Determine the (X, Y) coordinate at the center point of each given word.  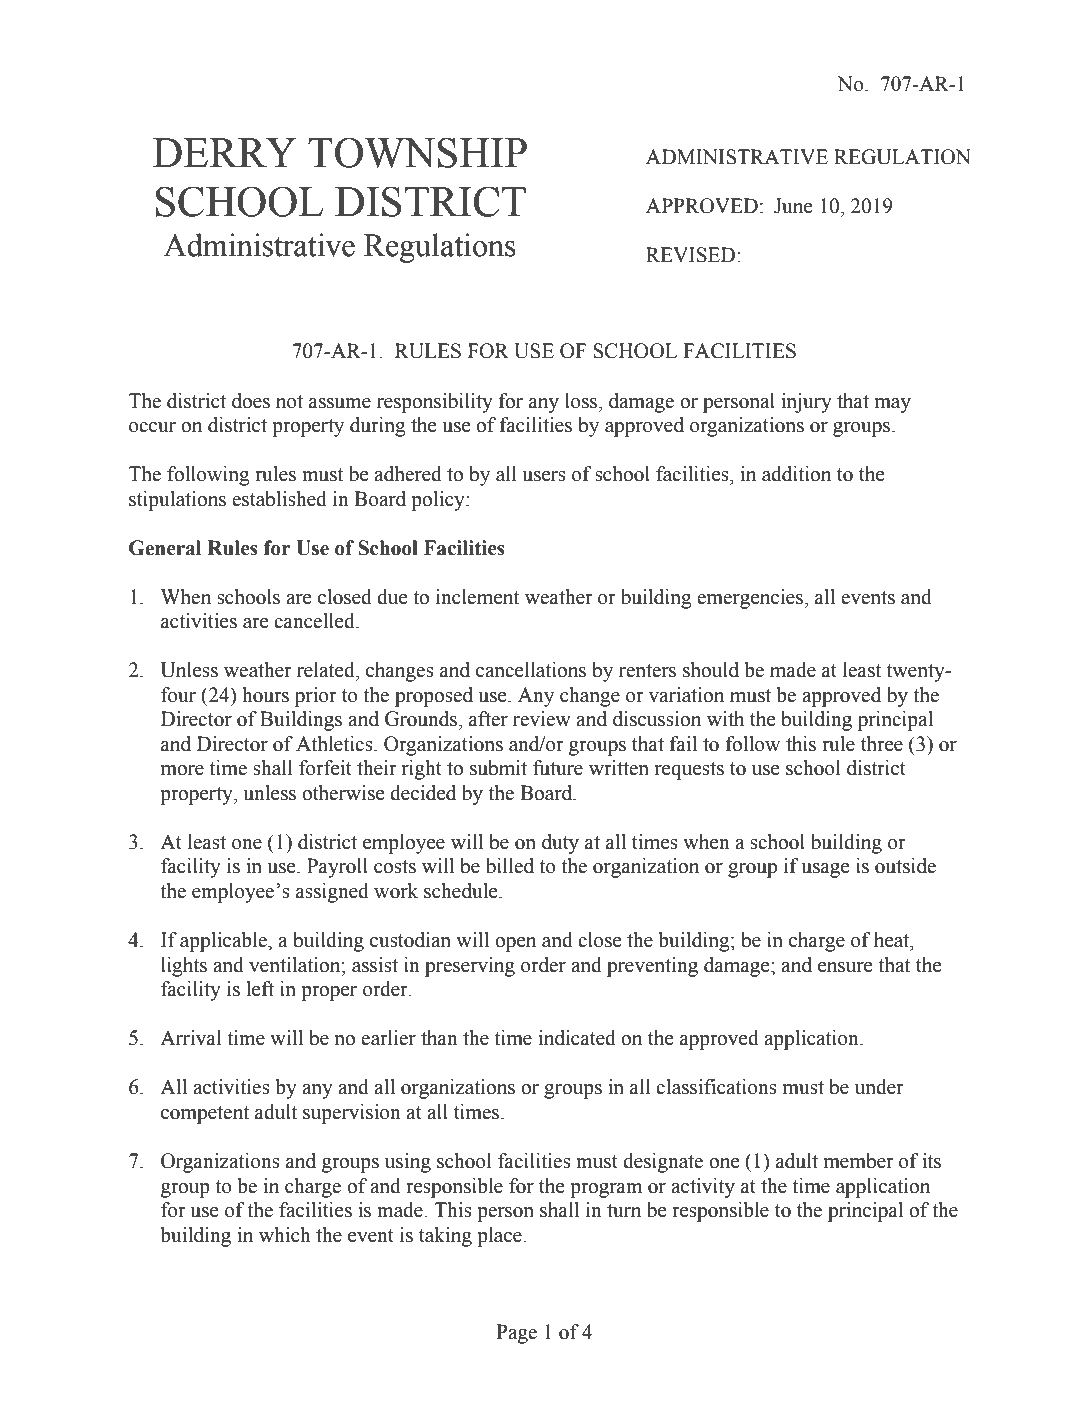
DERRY (225, 152)
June (793, 206)
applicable (224, 942)
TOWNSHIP (417, 152)
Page (516, 1334)
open (515, 944)
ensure (845, 967)
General (165, 548)
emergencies (751, 599)
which (285, 1235)
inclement (477, 597)
